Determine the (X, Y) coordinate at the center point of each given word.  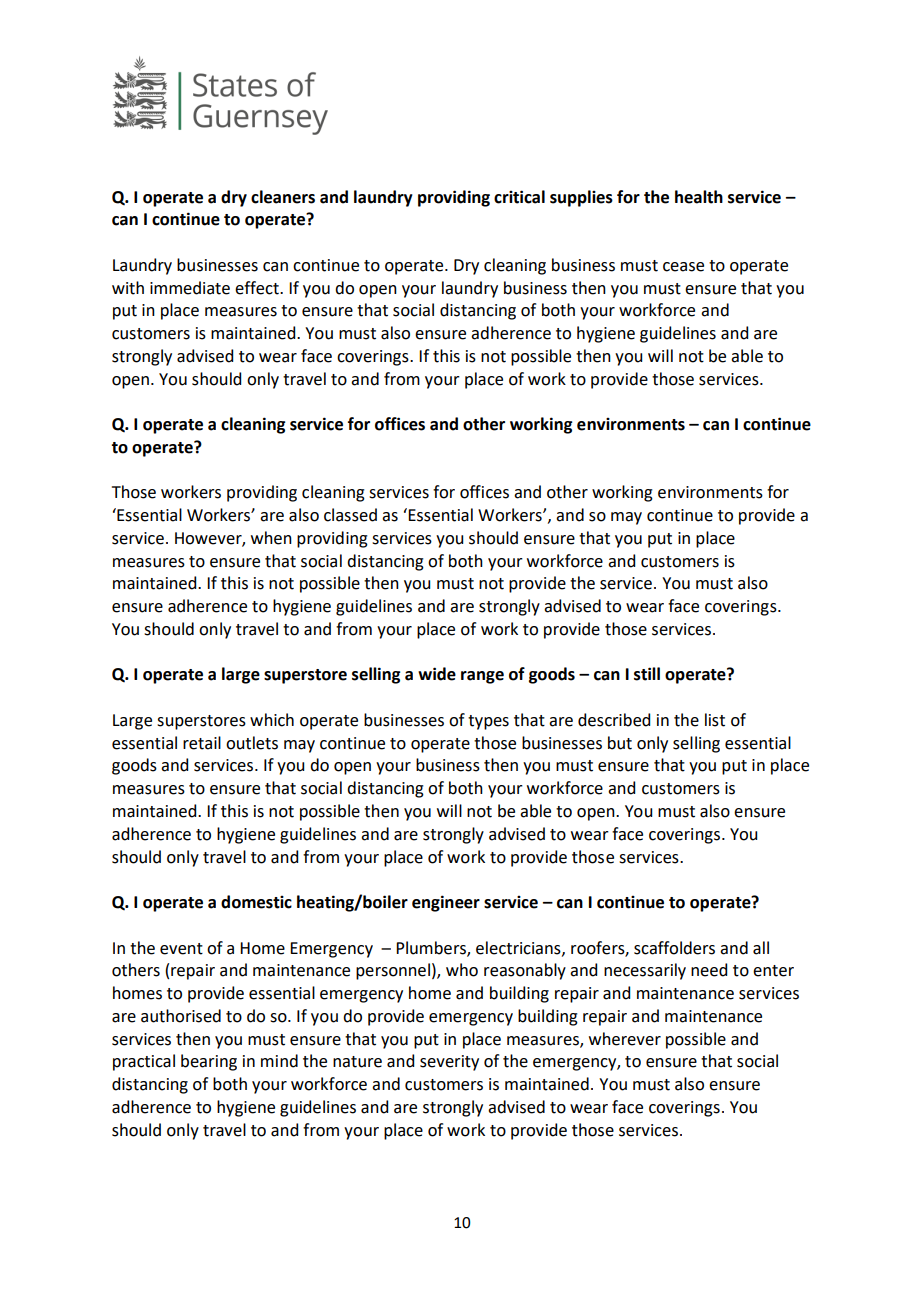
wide (437, 674)
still (647, 674)
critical (519, 197)
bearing (209, 1062)
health (699, 197)
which (272, 720)
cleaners (283, 197)
